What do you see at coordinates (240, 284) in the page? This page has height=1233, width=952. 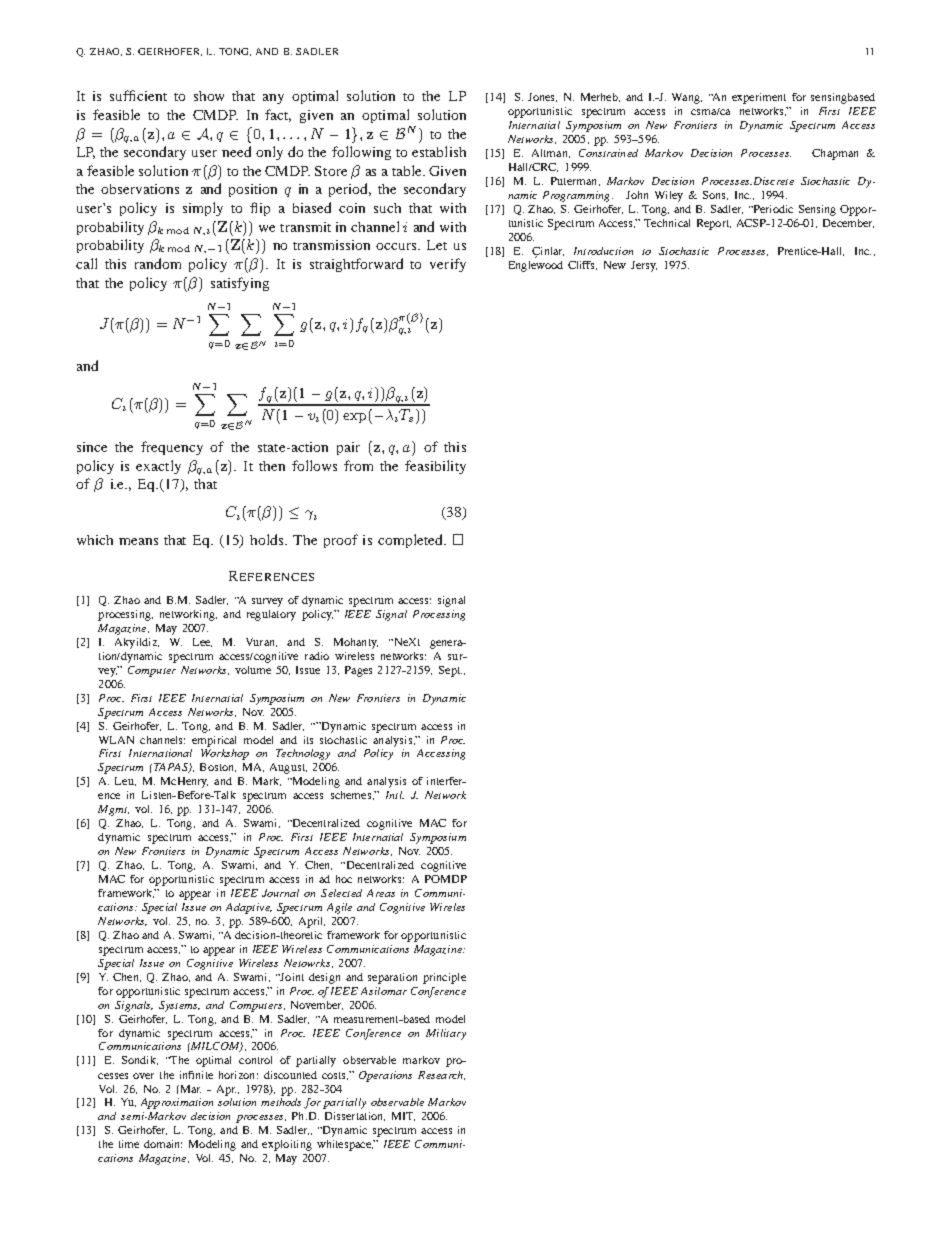 I see `satisfying` at bounding box center [240, 284].
